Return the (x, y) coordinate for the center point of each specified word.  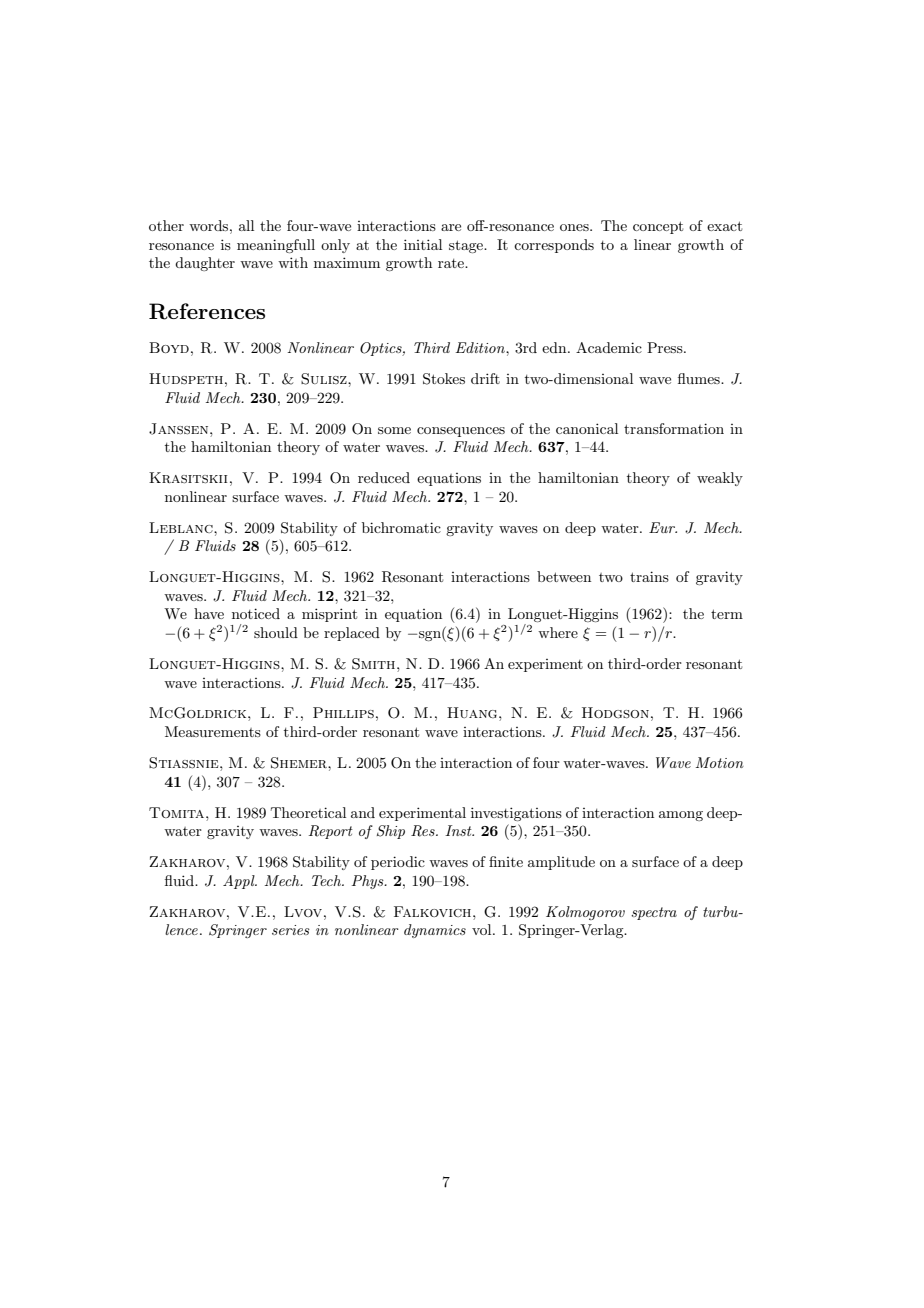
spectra (654, 913)
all (246, 225)
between (564, 576)
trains (649, 576)
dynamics (435, 931)
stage (467, 246)
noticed (256, 613)
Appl (240, 882)
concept (658, 227)
